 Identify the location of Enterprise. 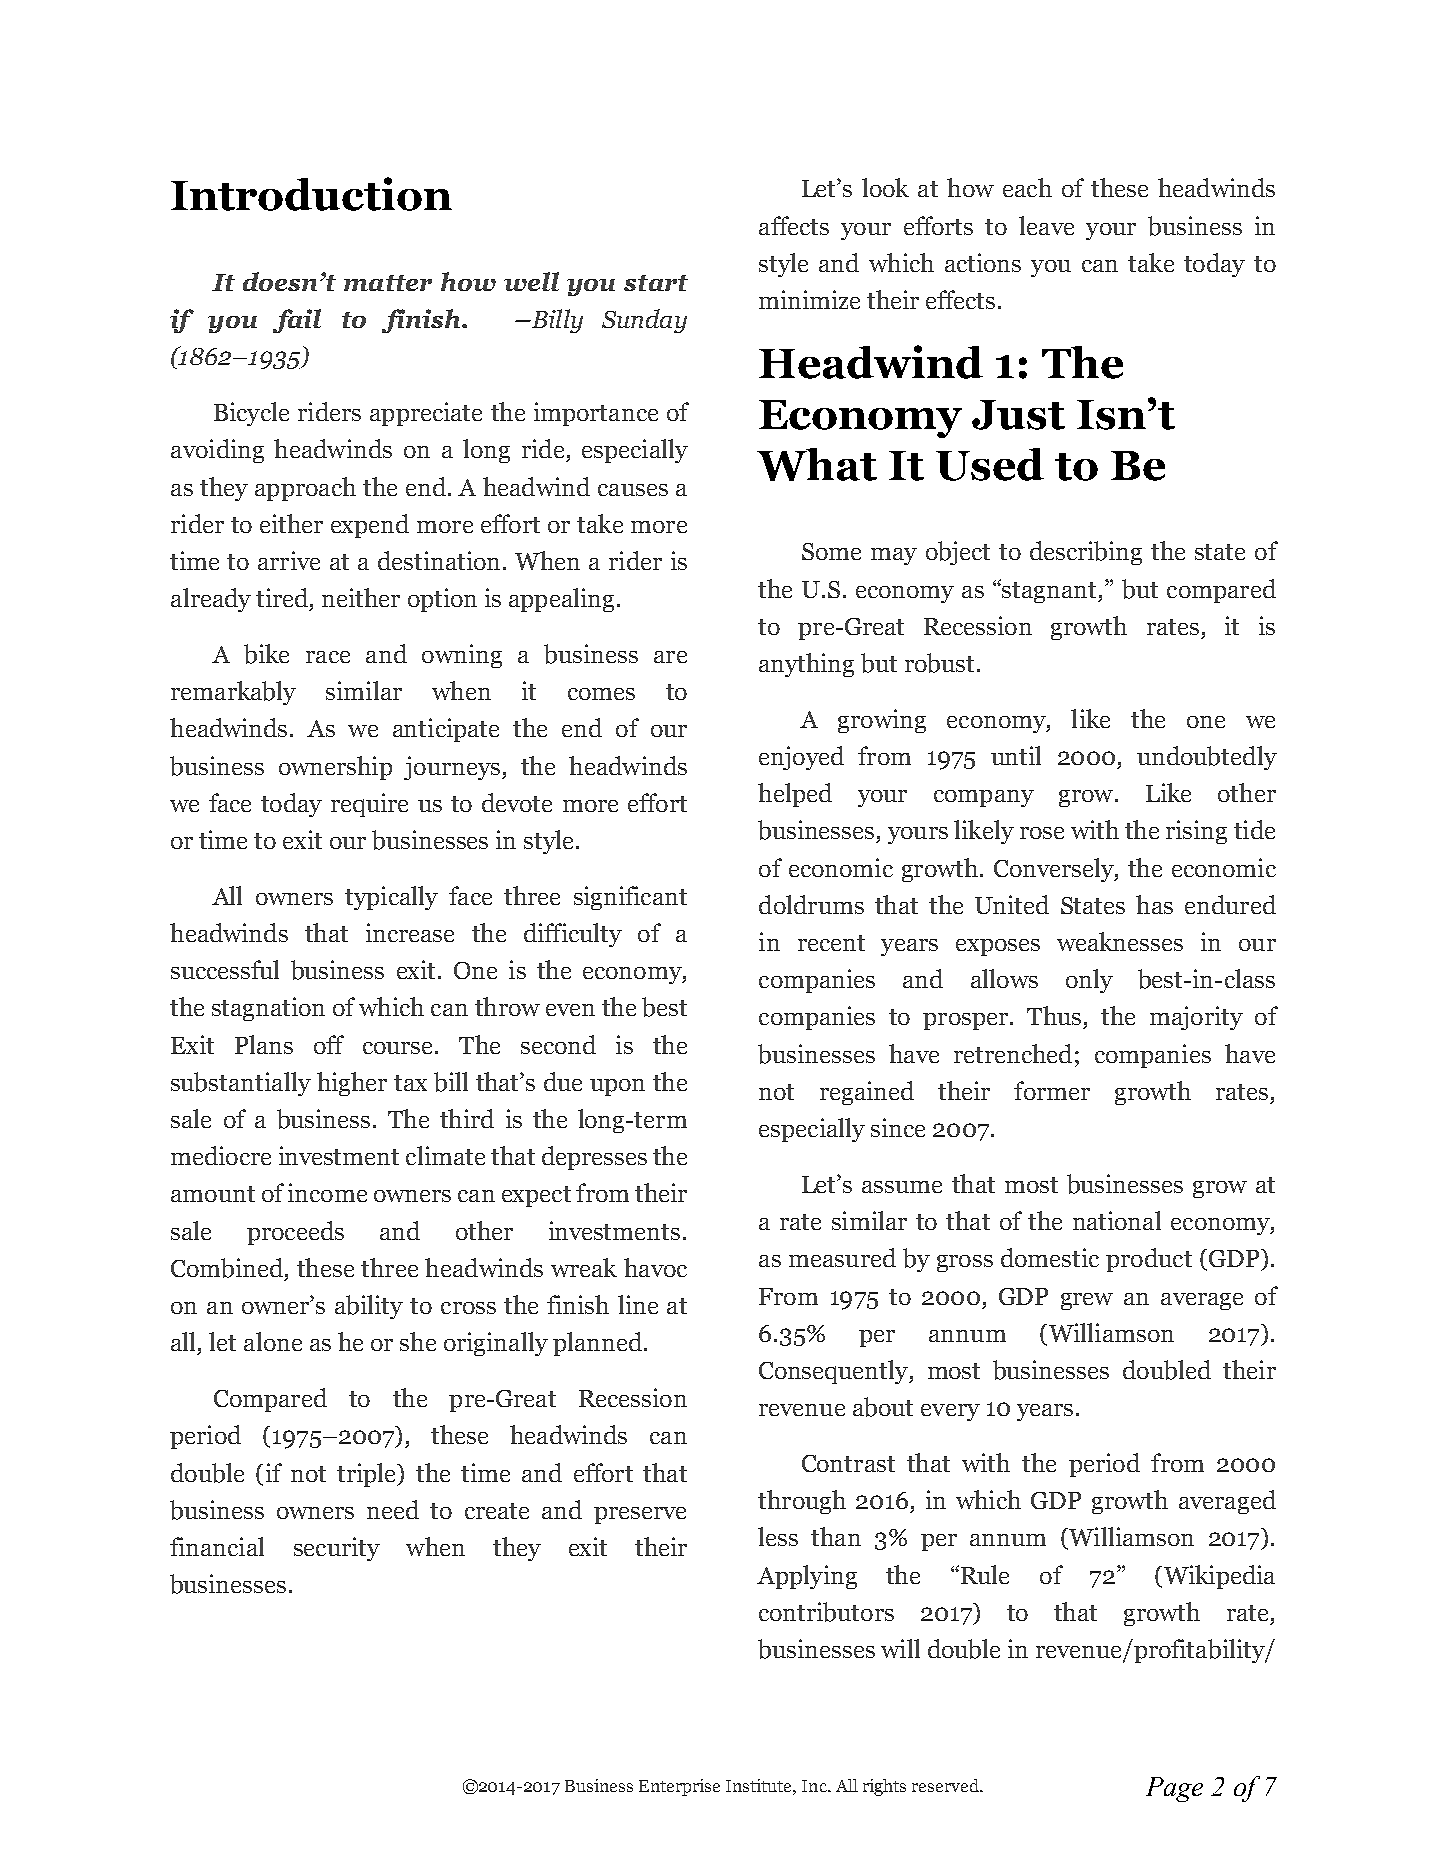
(679, 1787).
